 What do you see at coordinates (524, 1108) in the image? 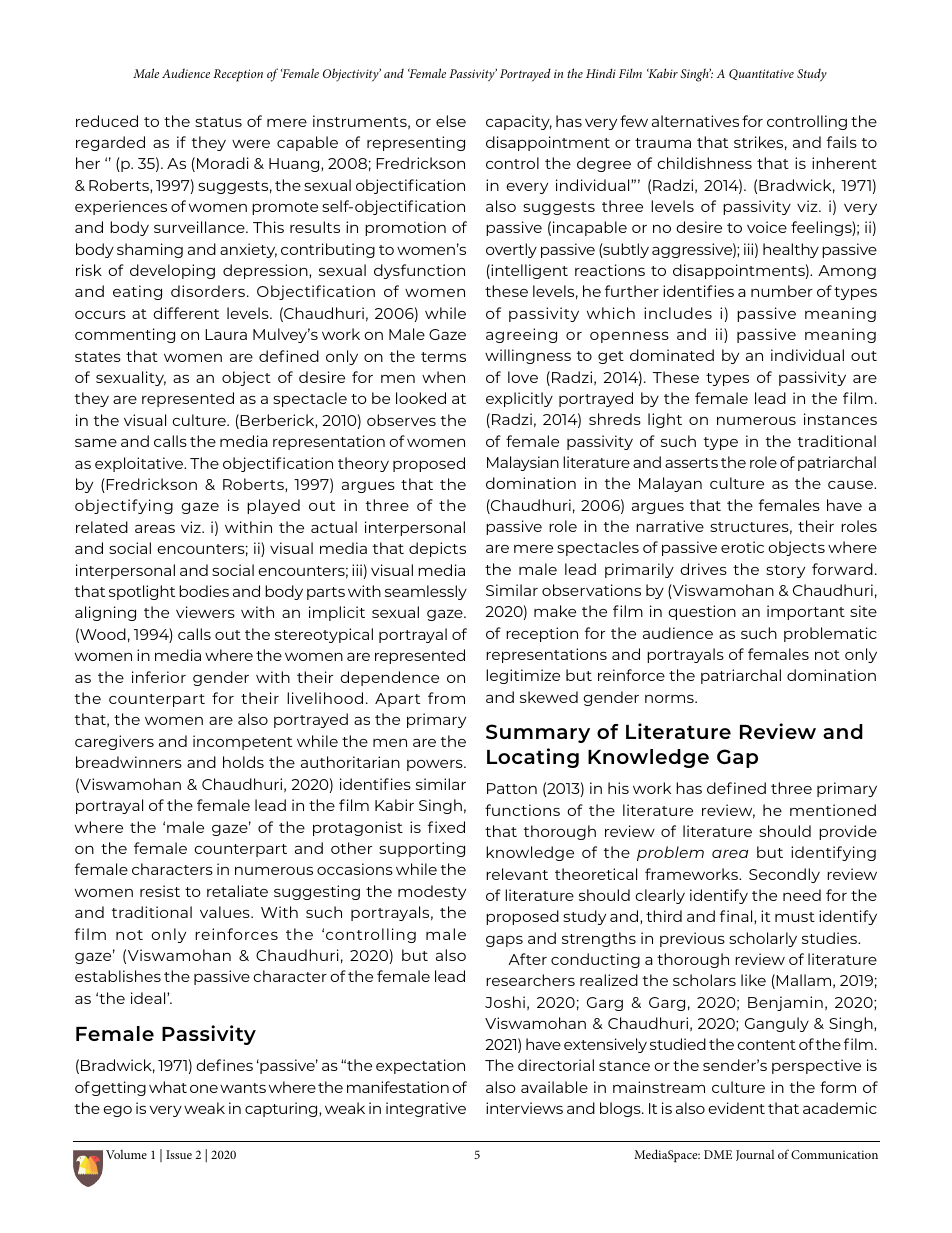
I see `interviews` at bounding box center [524, 1108].
